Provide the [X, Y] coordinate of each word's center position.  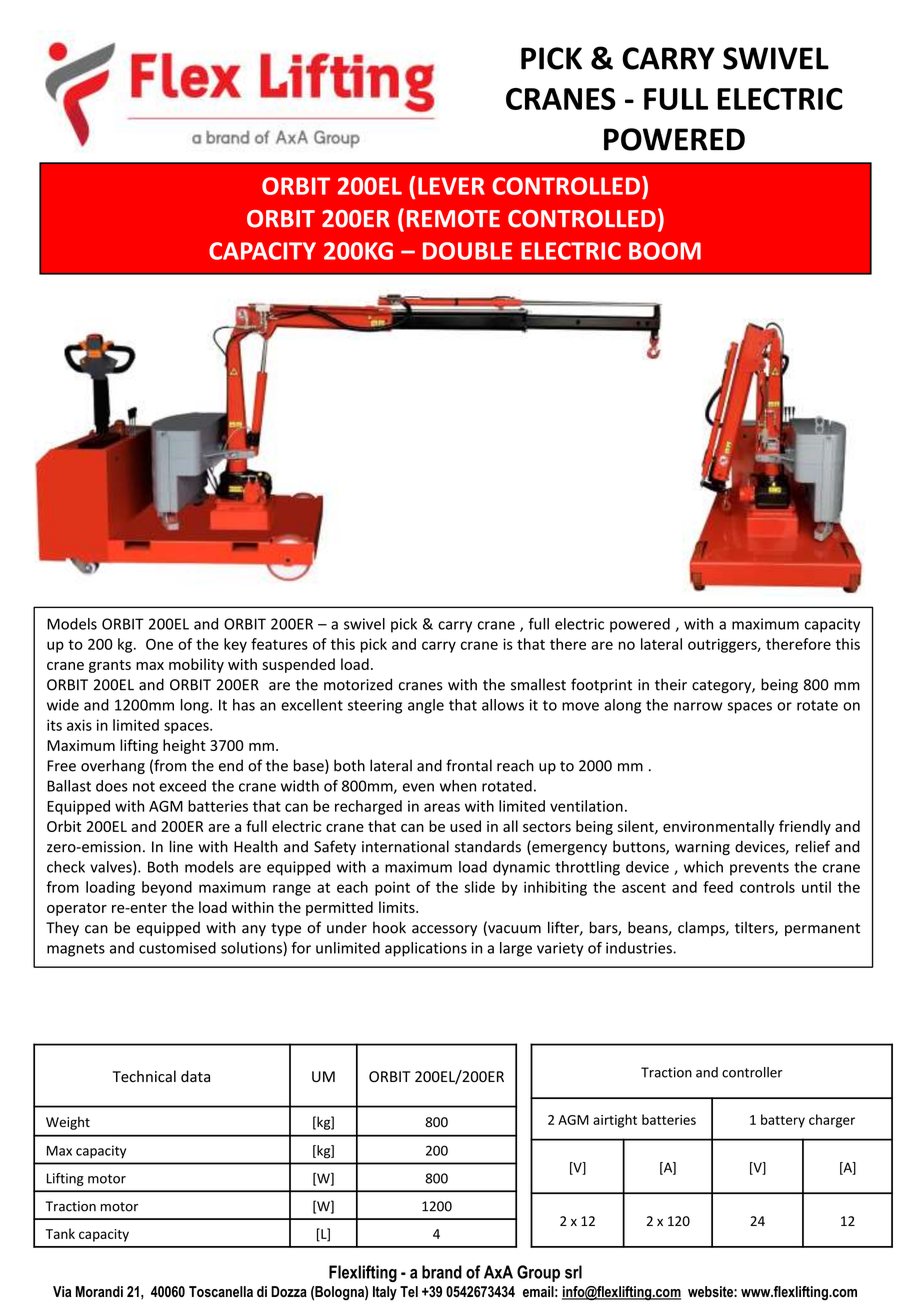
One [159, 644]
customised [177, 948]
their [671, 684]
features [279, 644]
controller [752, 1072]
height [184, 746]
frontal [469, 765]
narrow [698, 706]
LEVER [451, 186]
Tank [60, 1233]
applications [426, 949]
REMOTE [453, 219]
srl [573, 1272]
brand [442, 1272]
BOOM [665, 251]
